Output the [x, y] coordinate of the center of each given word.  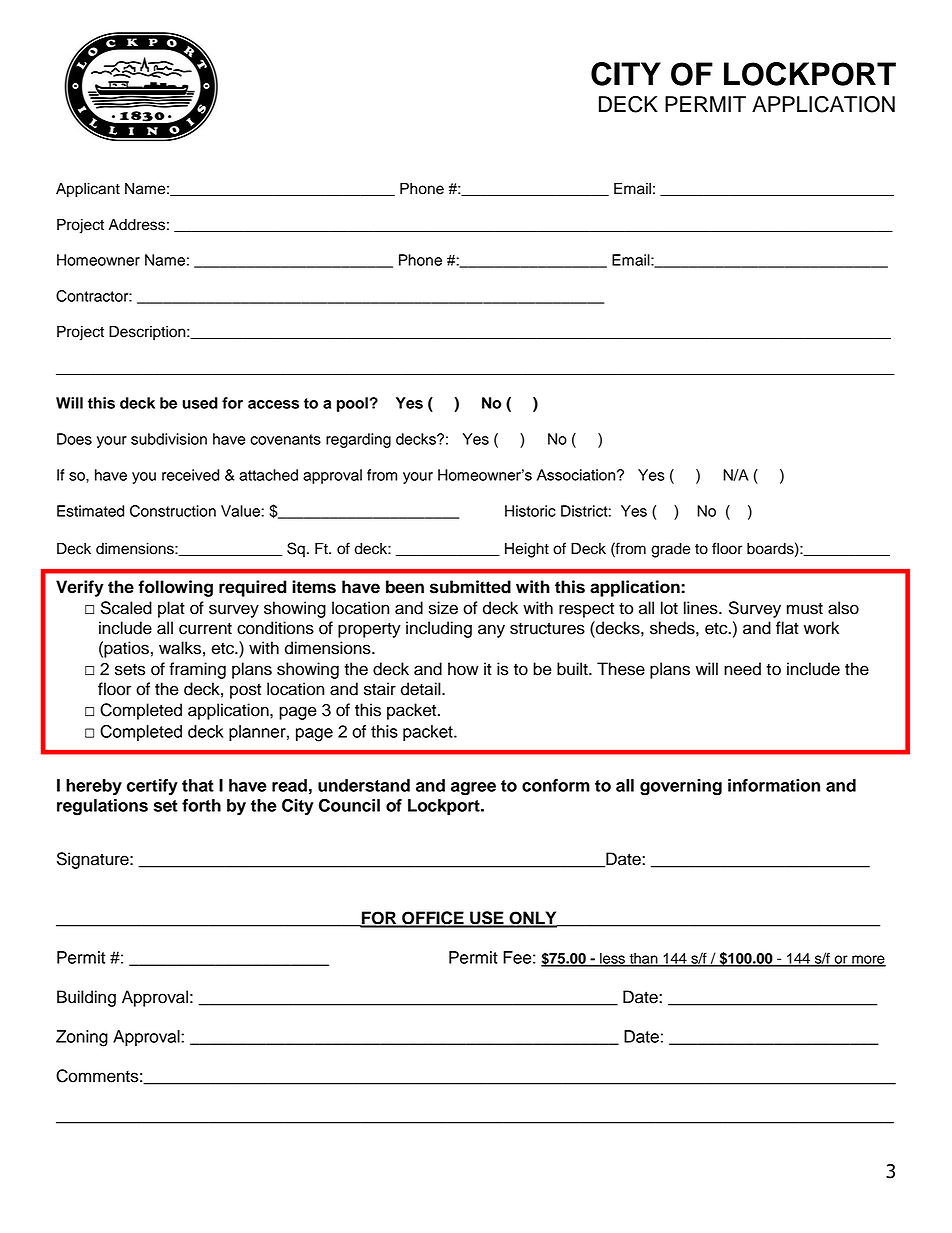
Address [137, 225]
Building [86, 998]
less [612, 959]
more [868, 960]
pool [352, 404]
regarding [358, 440]
